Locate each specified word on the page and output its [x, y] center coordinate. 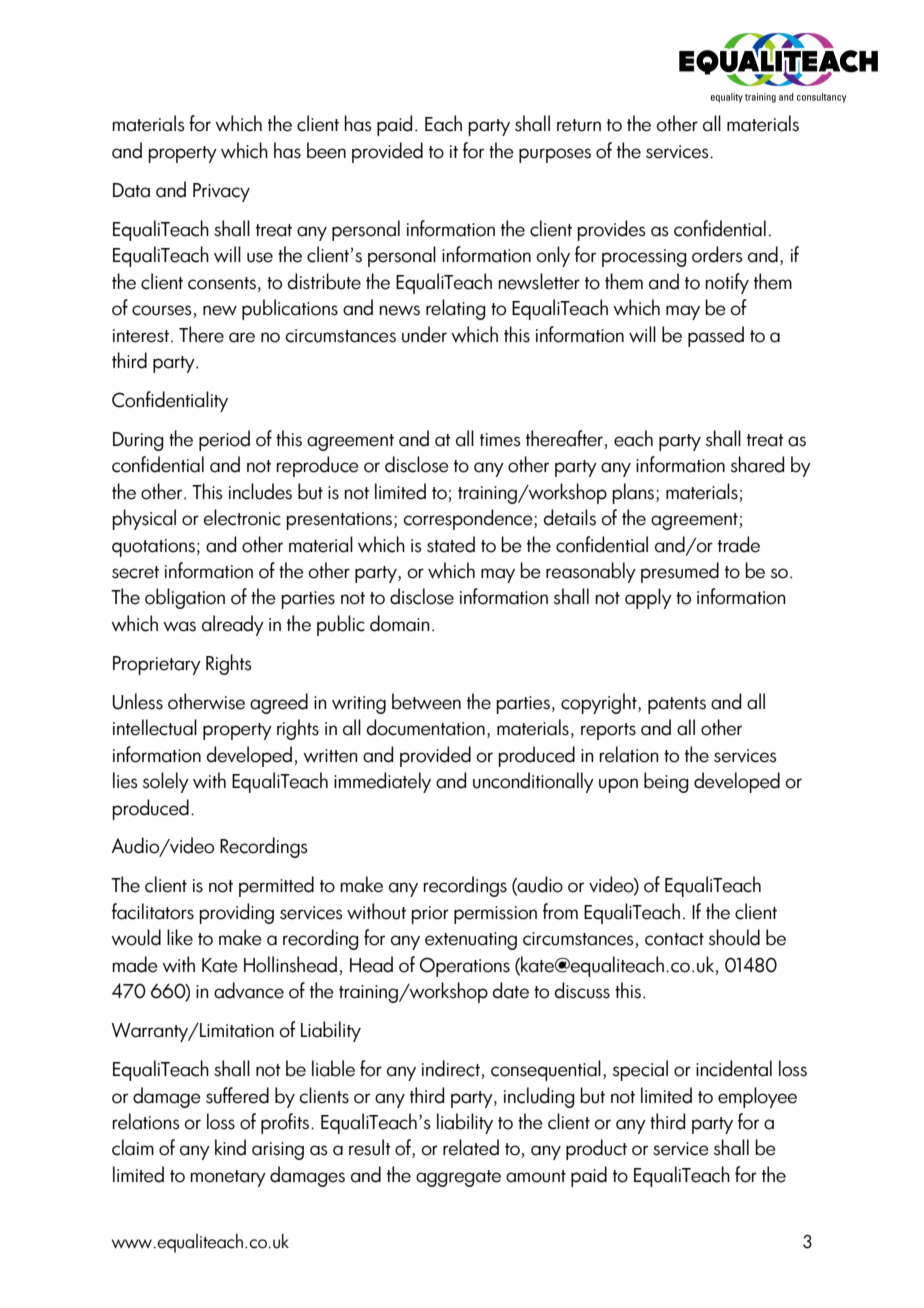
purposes [555, 155]
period [224, 440]
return [579, 125]
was [179, 626]
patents [677, 705]
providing [236, 913]
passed [716, 336]
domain [400, 623]
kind [230, 1147]
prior [430, 915]
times [500, 440]
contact [674, 939]
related [471, 1147]
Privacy [221, 192]
